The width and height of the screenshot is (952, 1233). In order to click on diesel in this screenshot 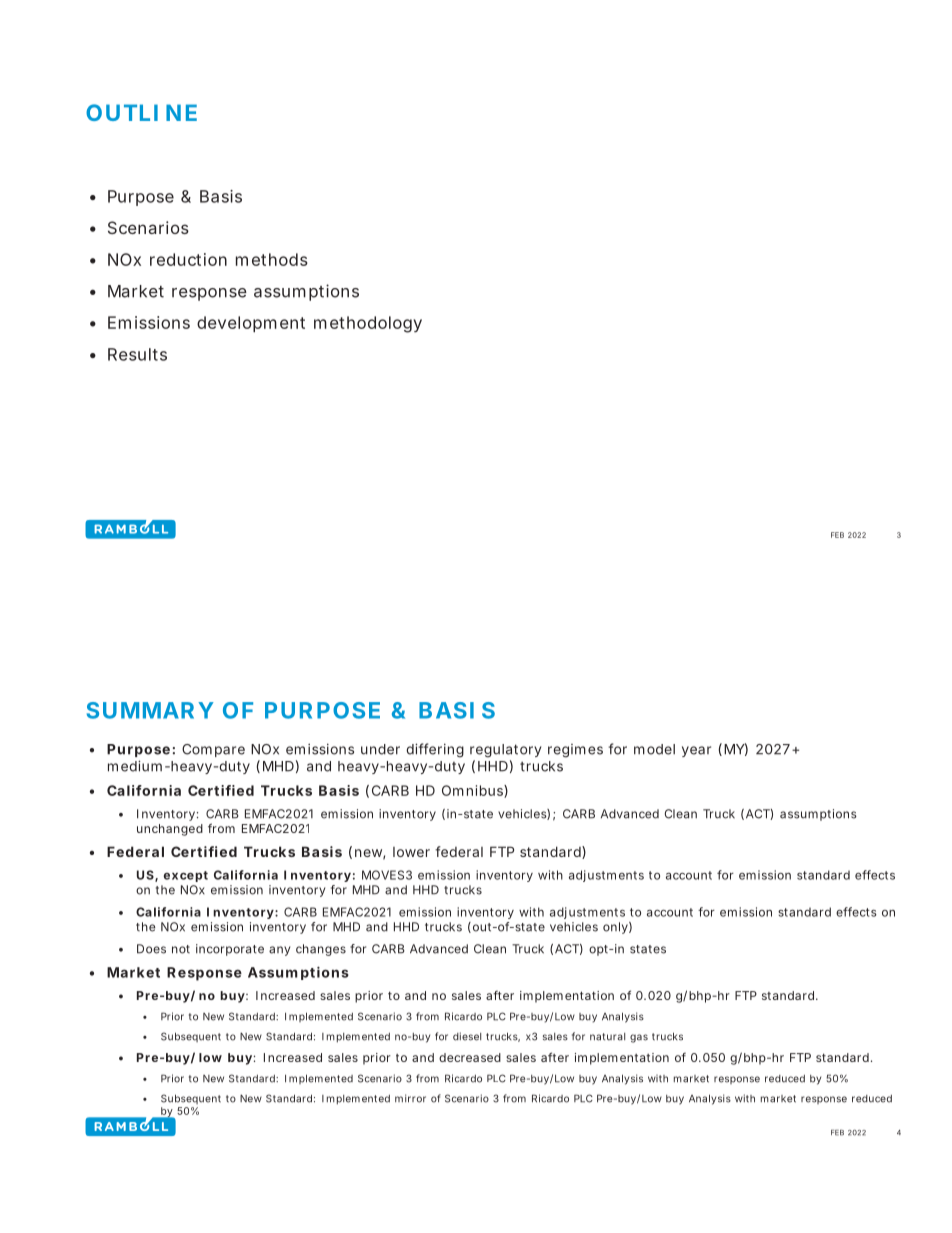, I will do `click(467, 1036)`.
